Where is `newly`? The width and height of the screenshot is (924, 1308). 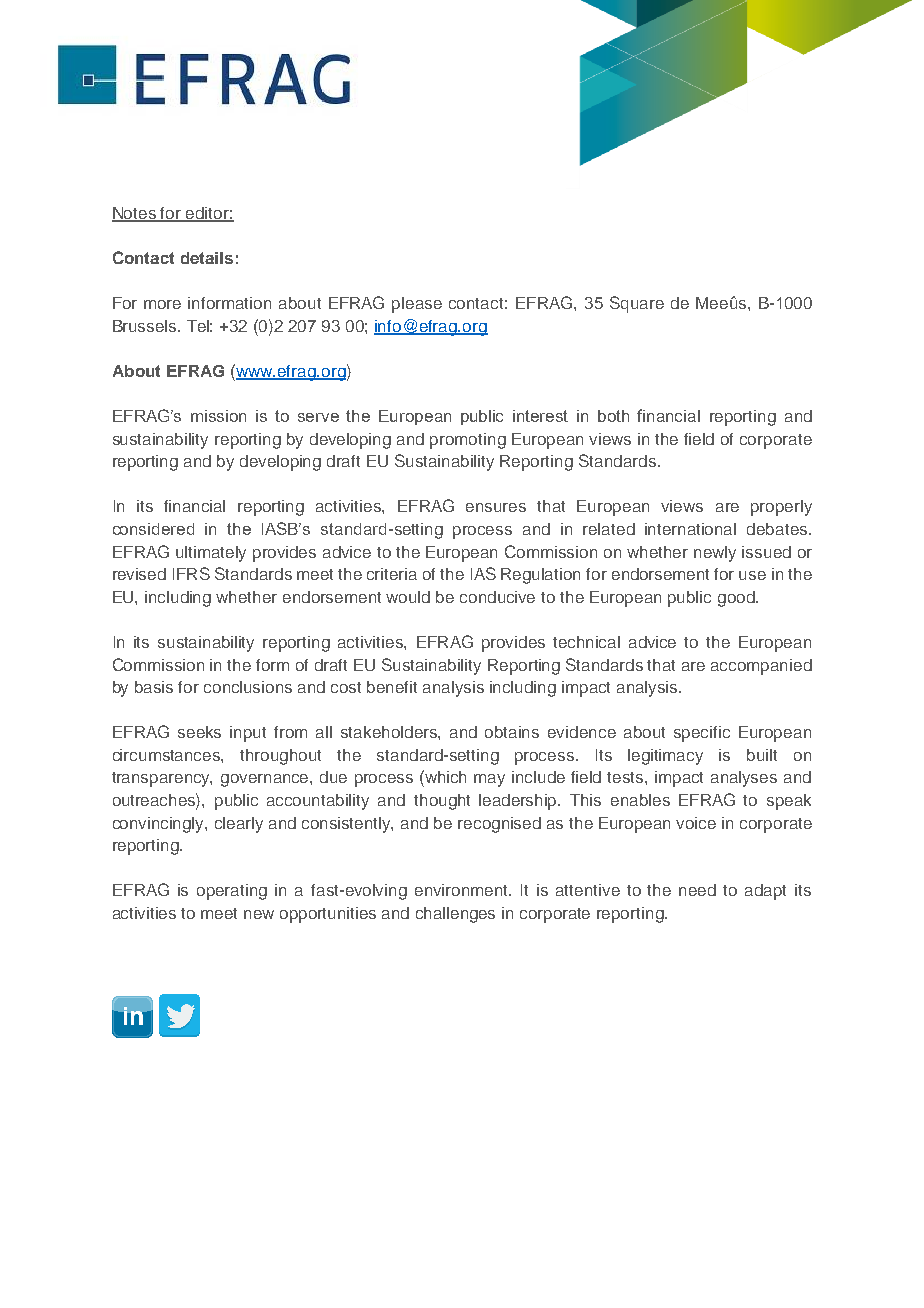
newly is located at coordinates (715, 554).
